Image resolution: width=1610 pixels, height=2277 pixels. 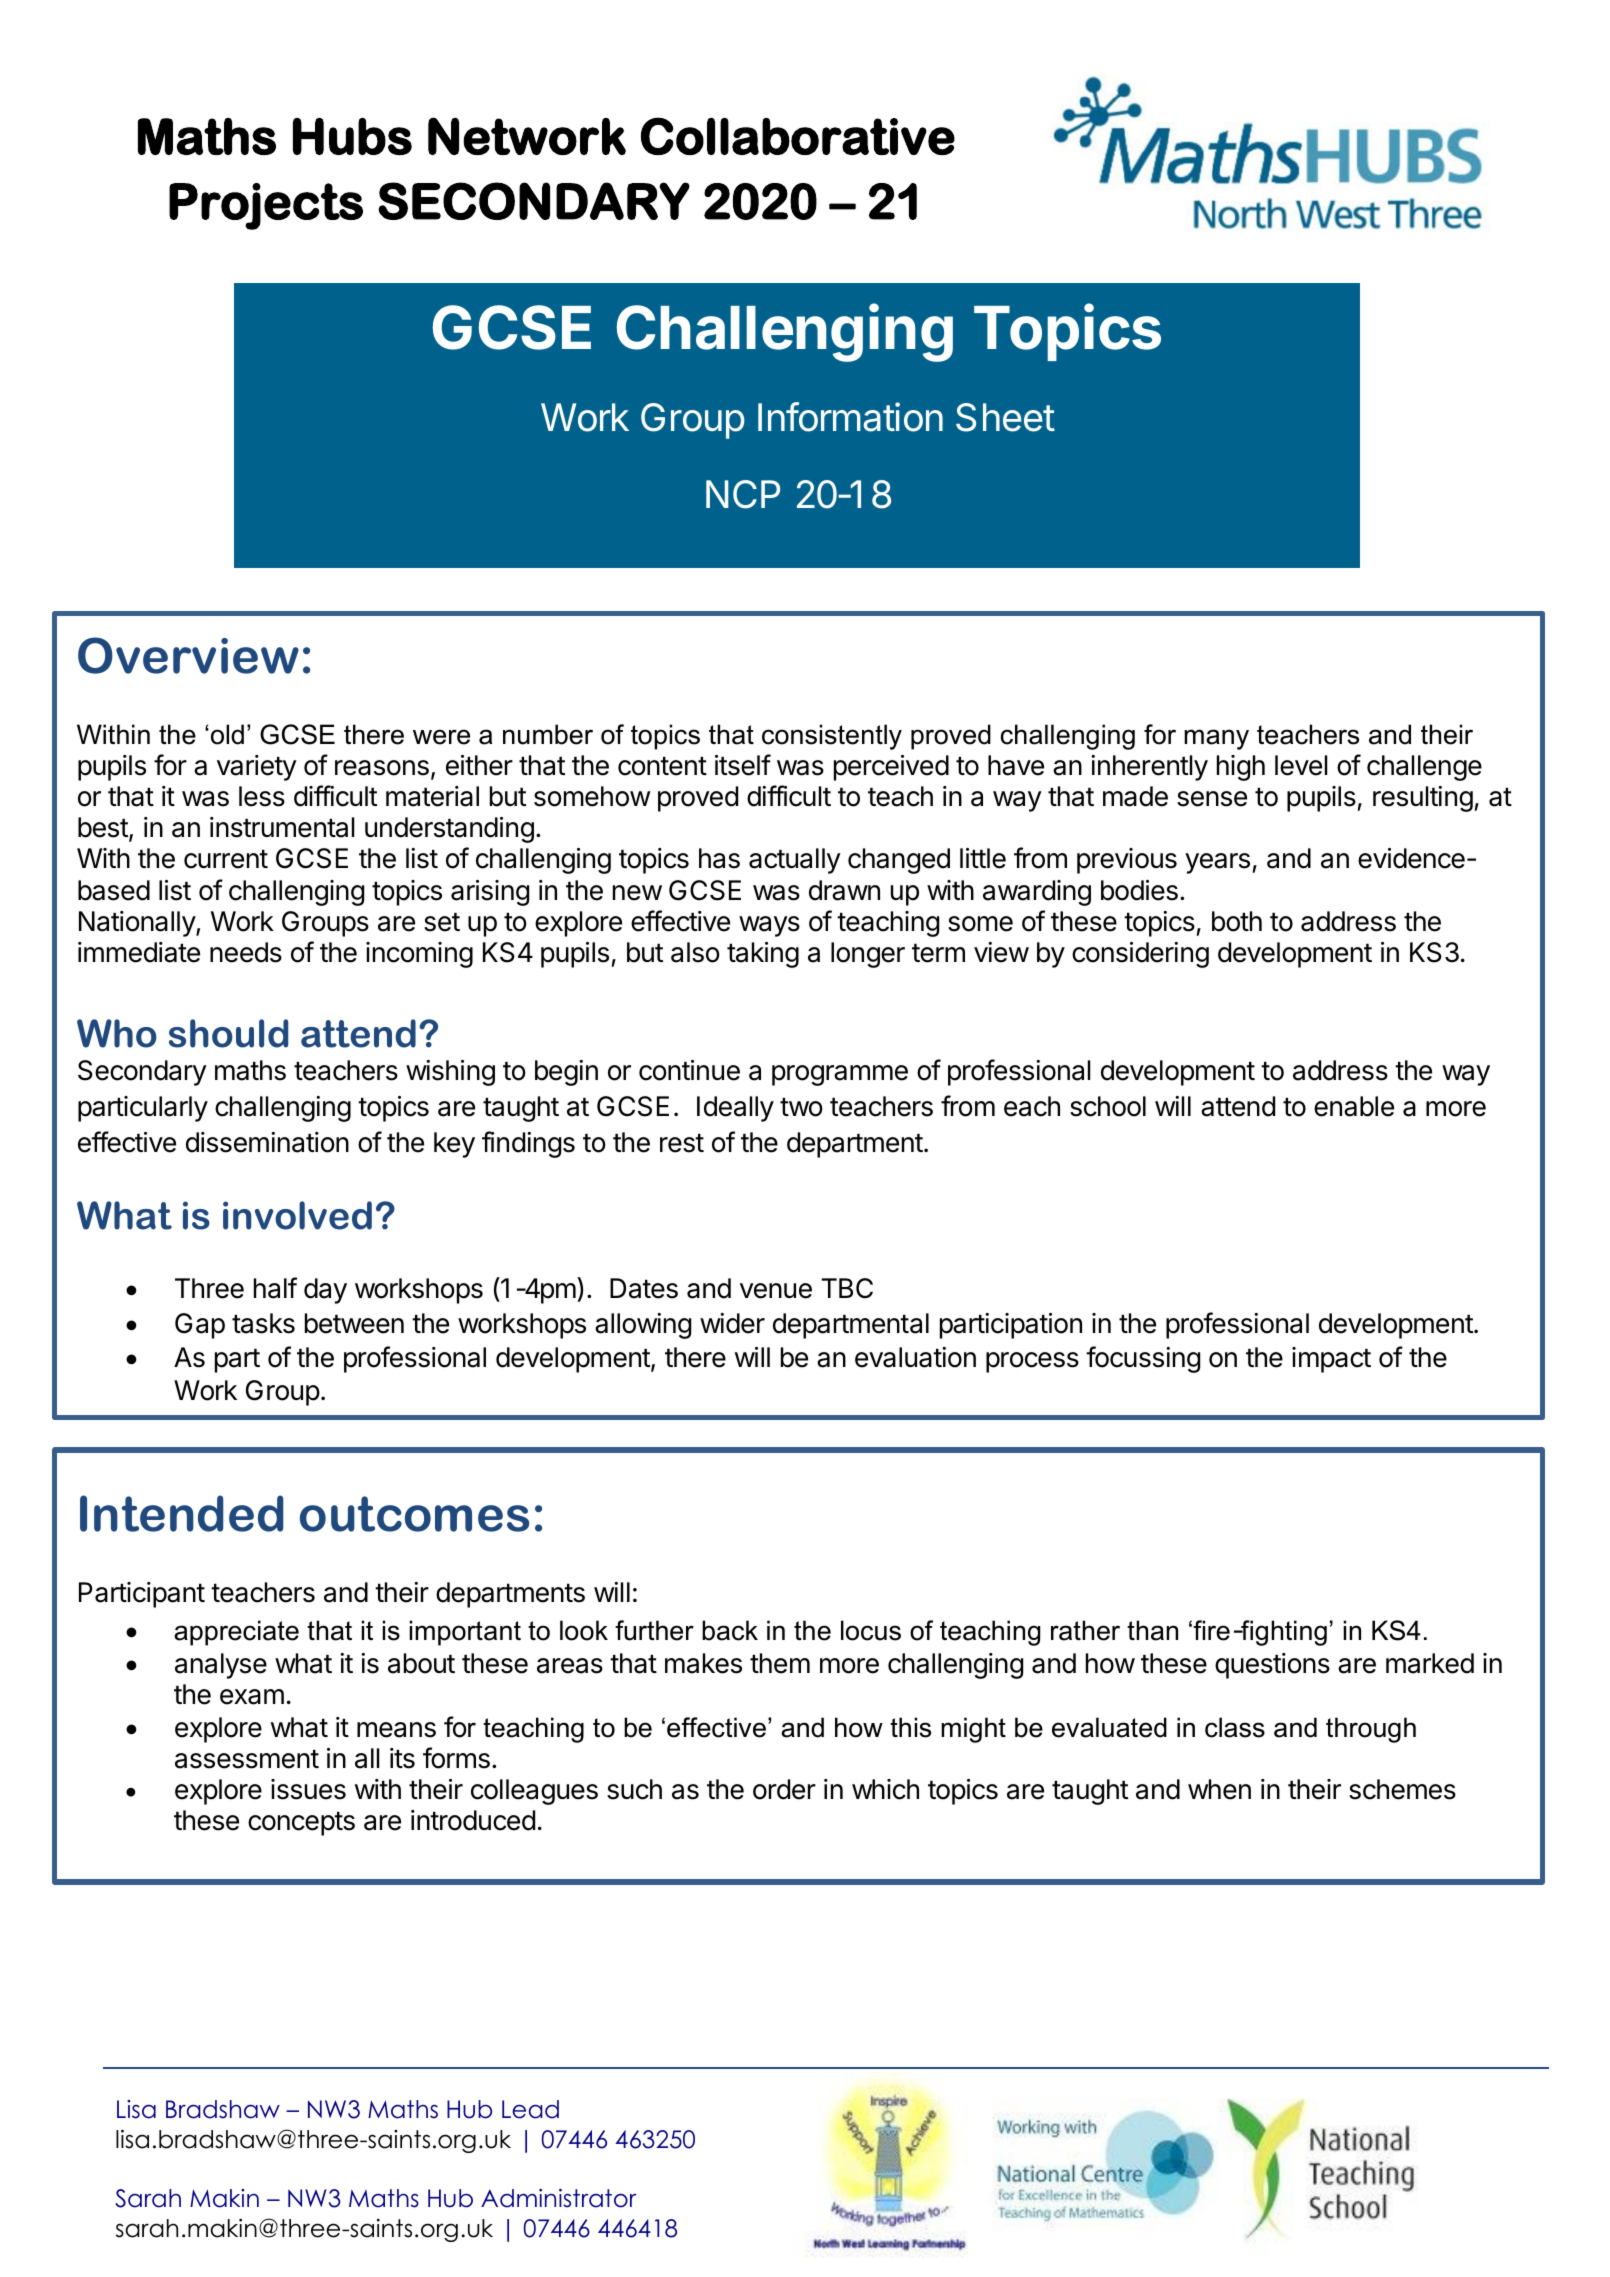 I want to click on Lead, so click(x=530, y=2109).
